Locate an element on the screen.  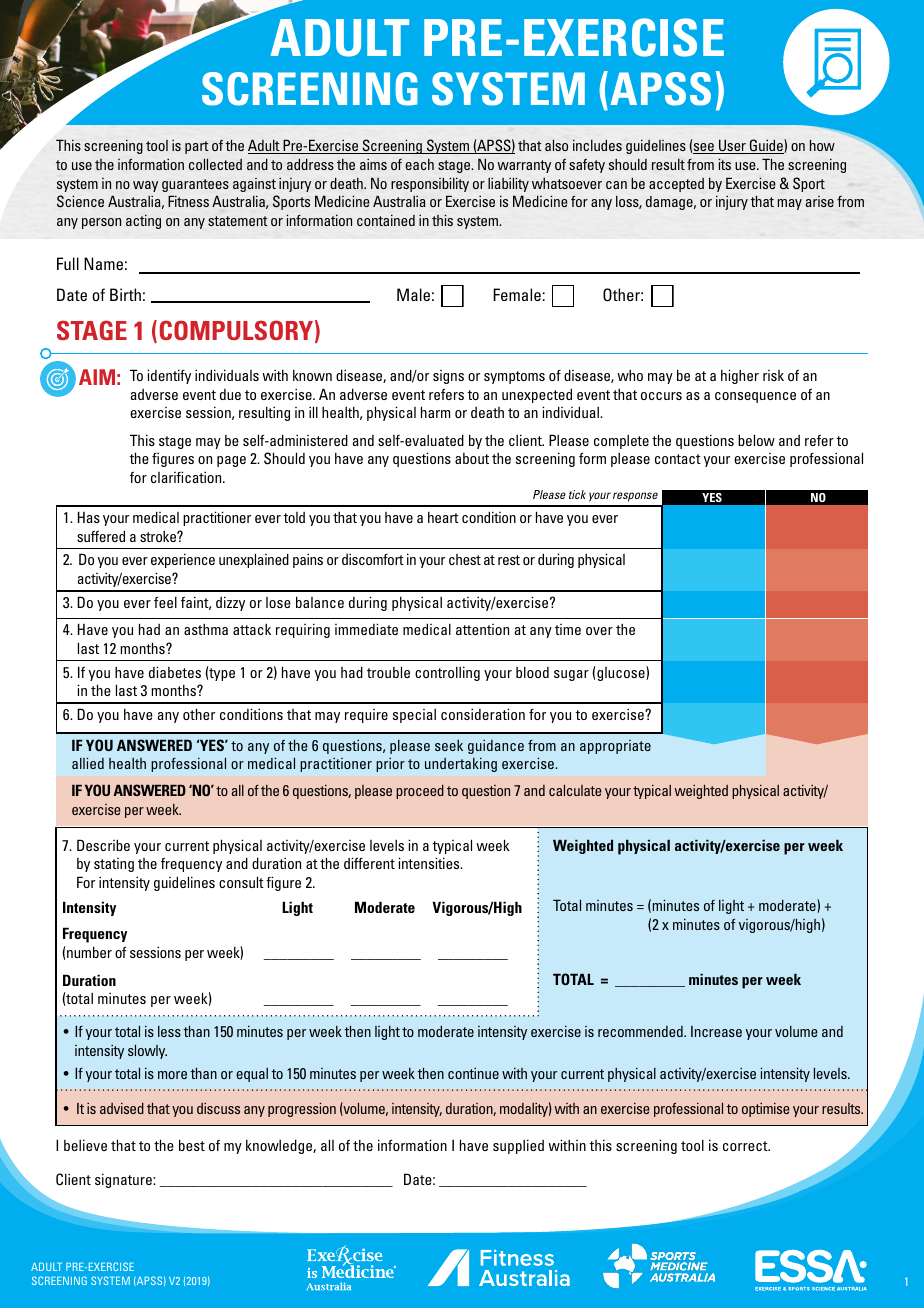
identify is located at coordinates (169, 376).
